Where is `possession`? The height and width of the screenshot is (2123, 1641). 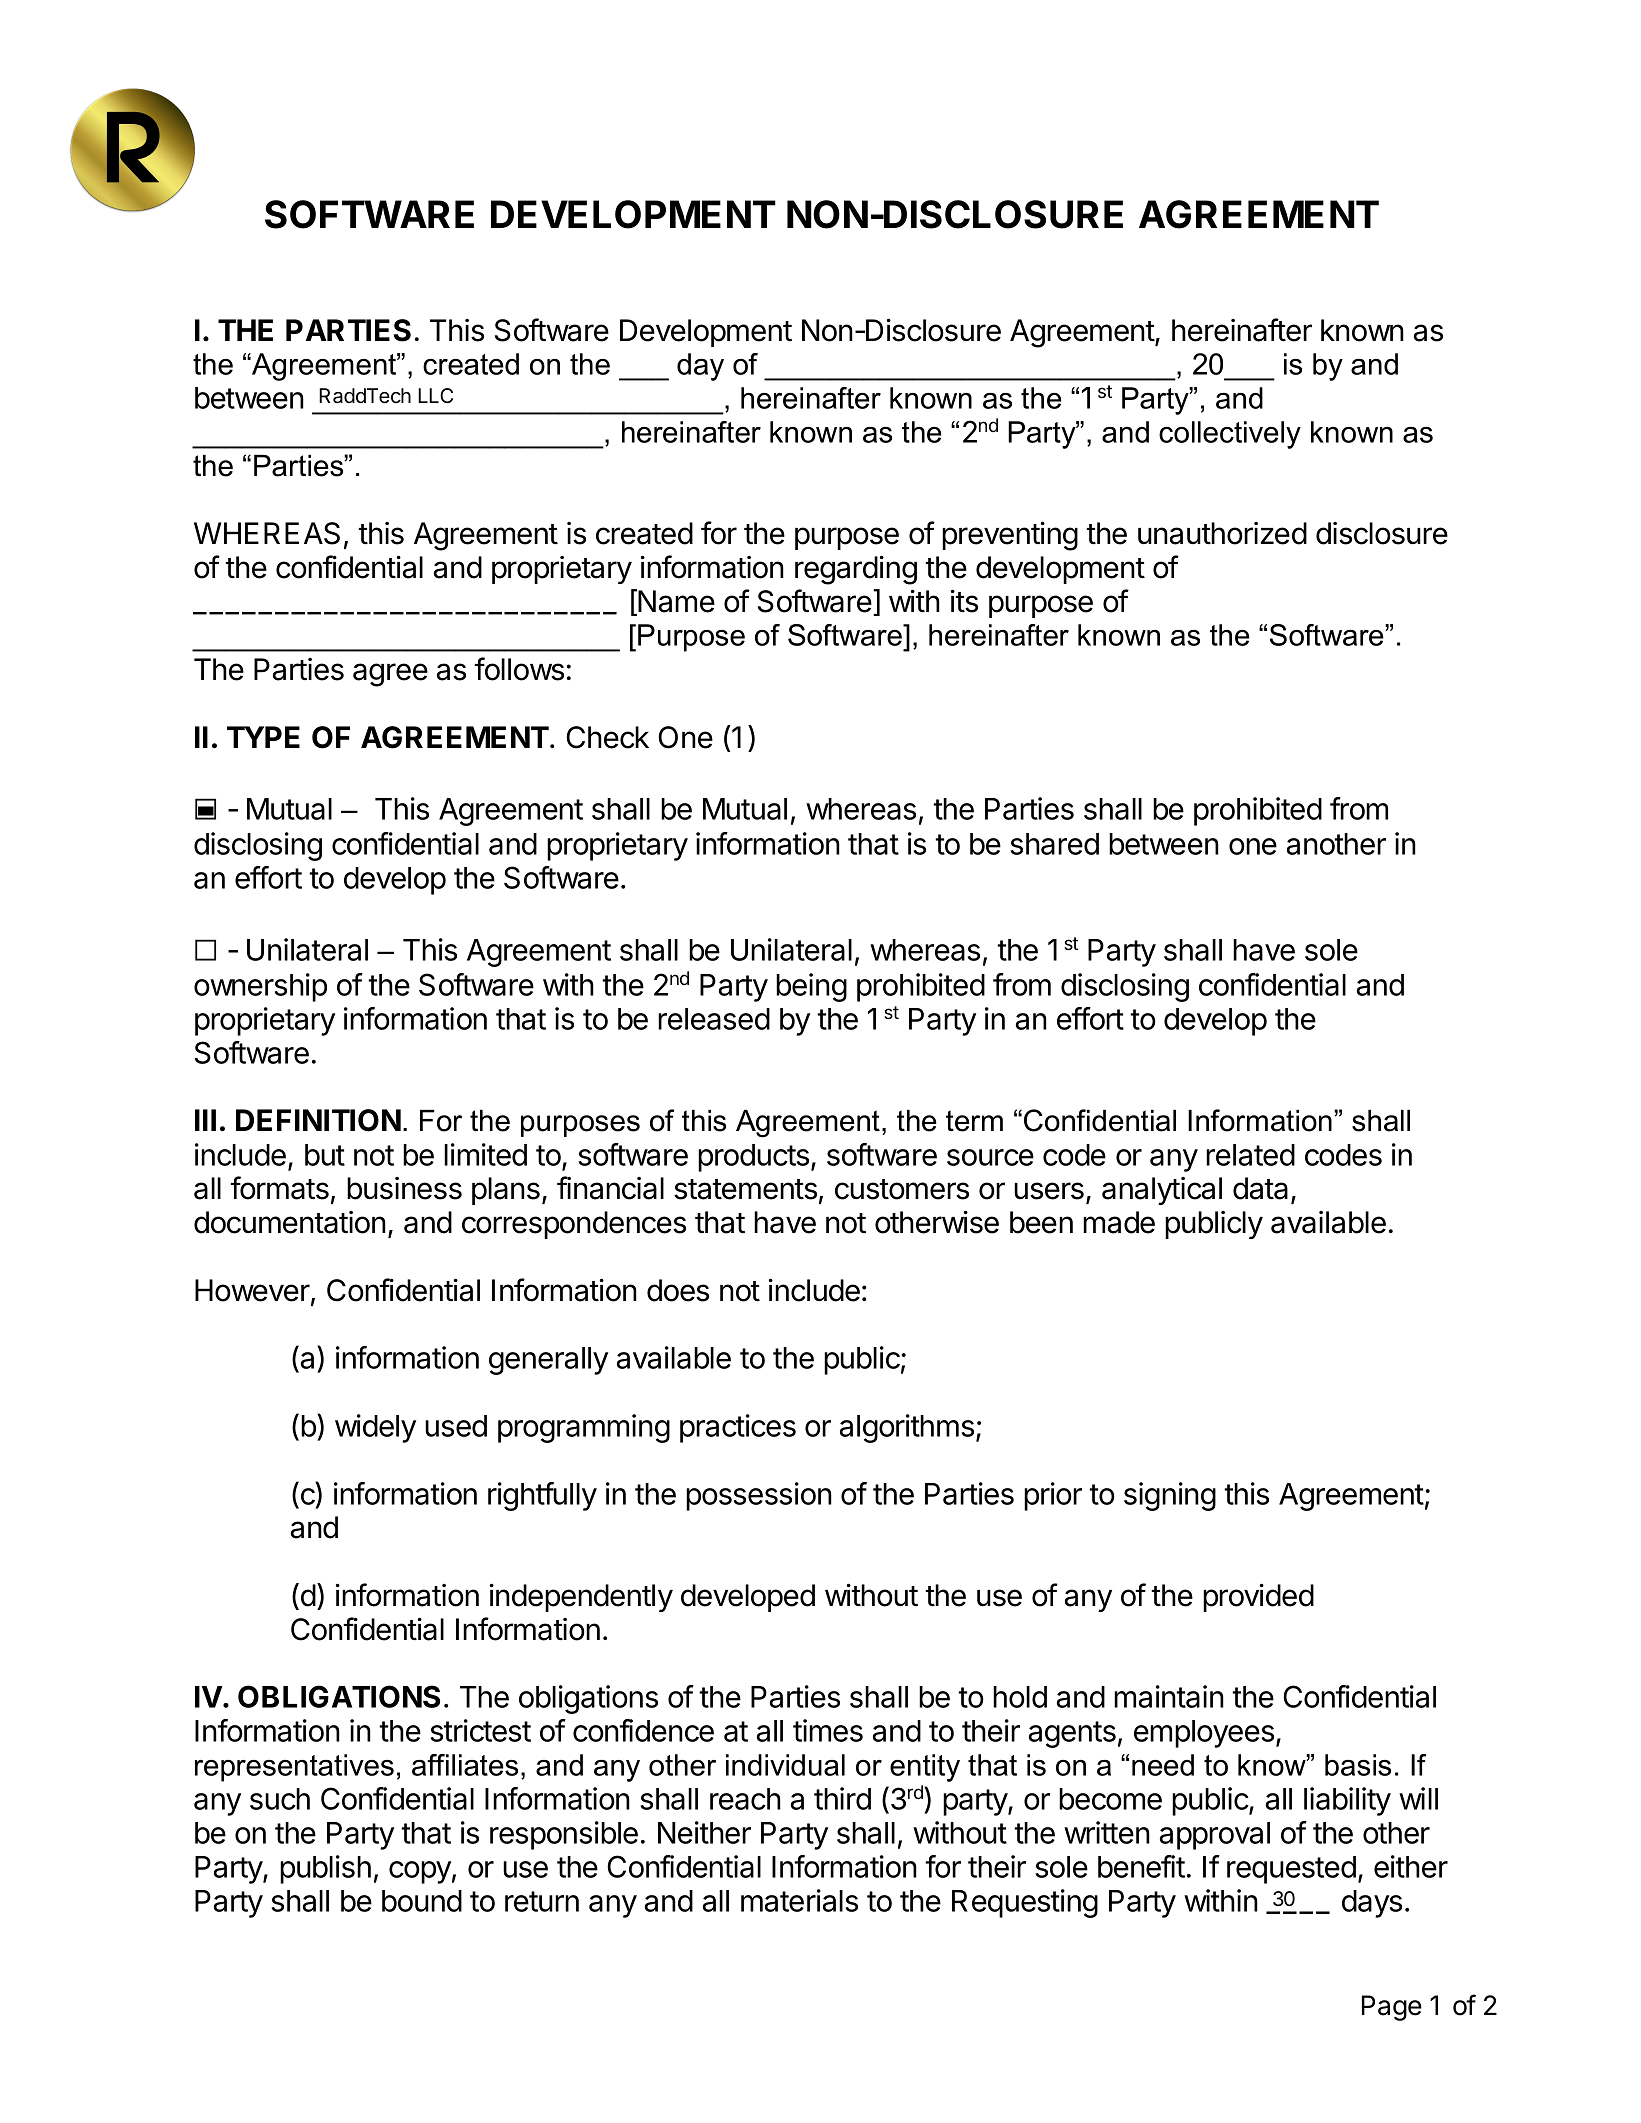 possession is located at coordinates (759, 1496).
